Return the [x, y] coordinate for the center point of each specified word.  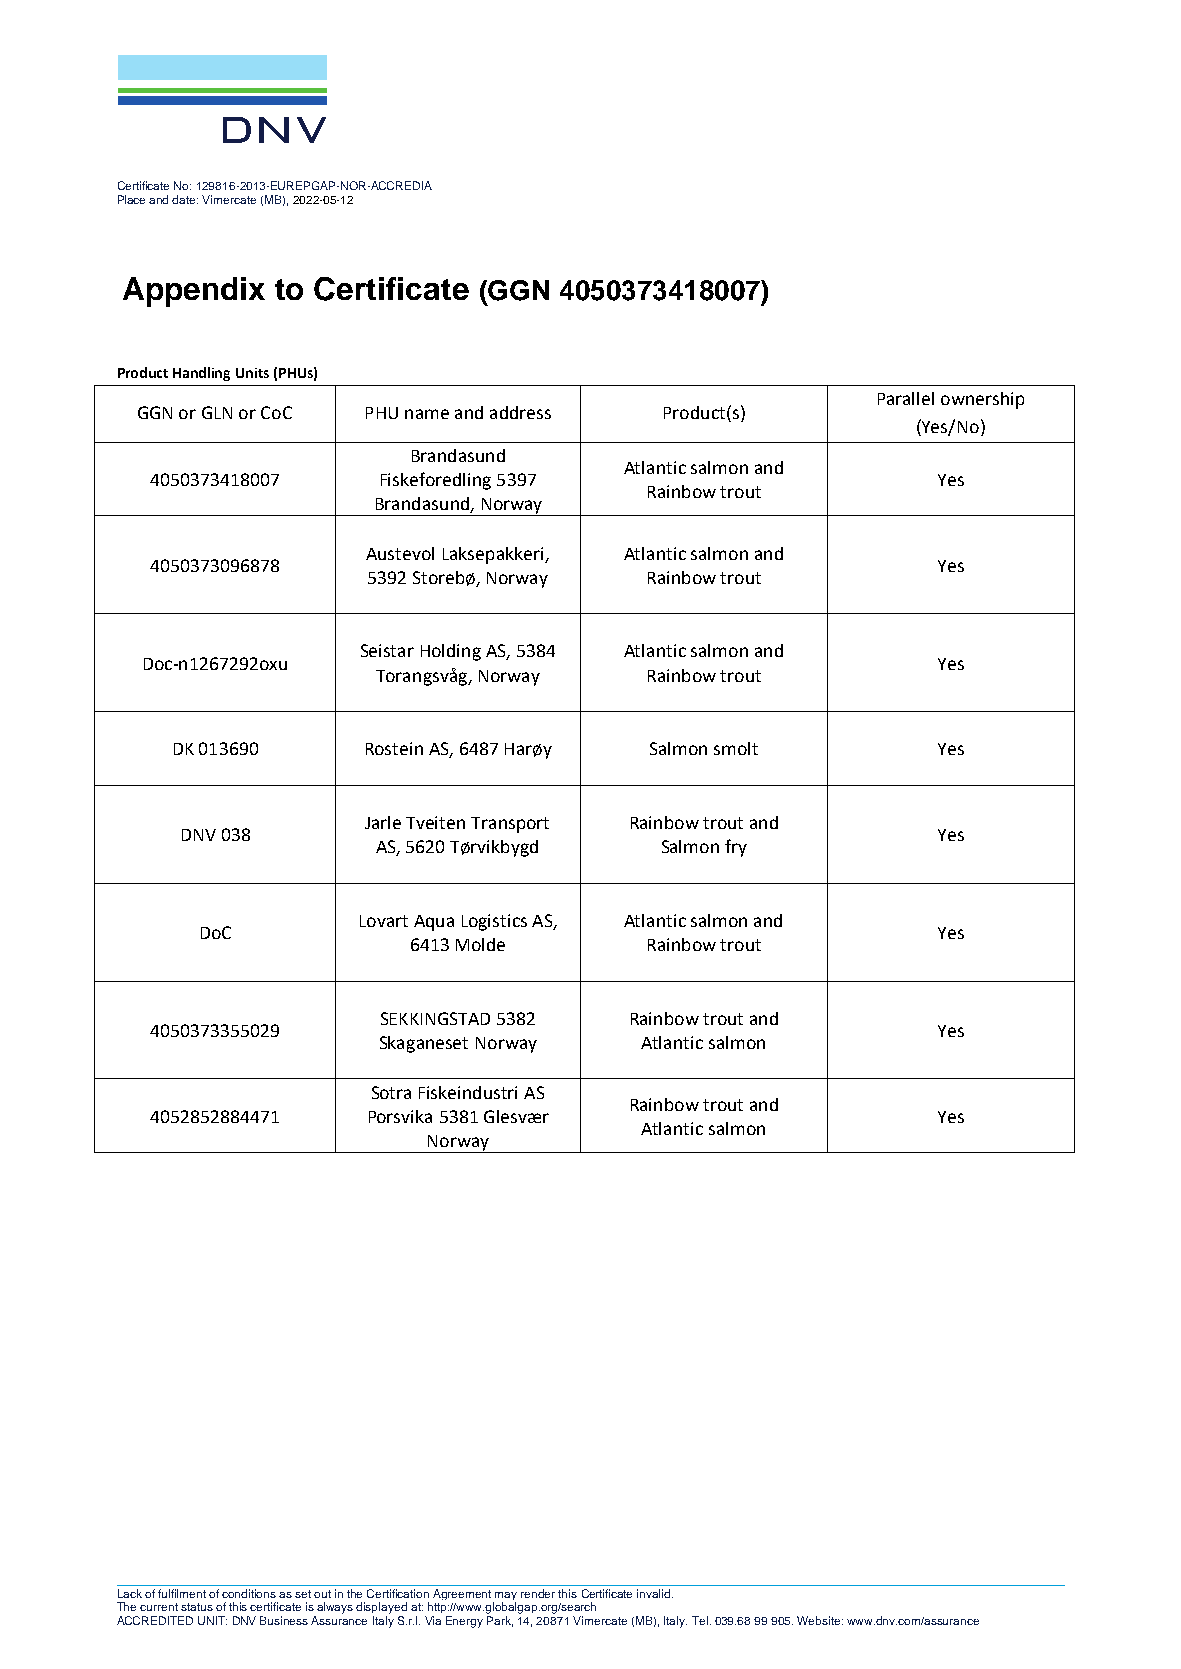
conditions [249, 1593]
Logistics [494, 922]
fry [736, 848]
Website [820, 1620]
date [185, 199]
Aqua [434, 923]
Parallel [906, 398]
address [520, 412]
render [538, 1593]
